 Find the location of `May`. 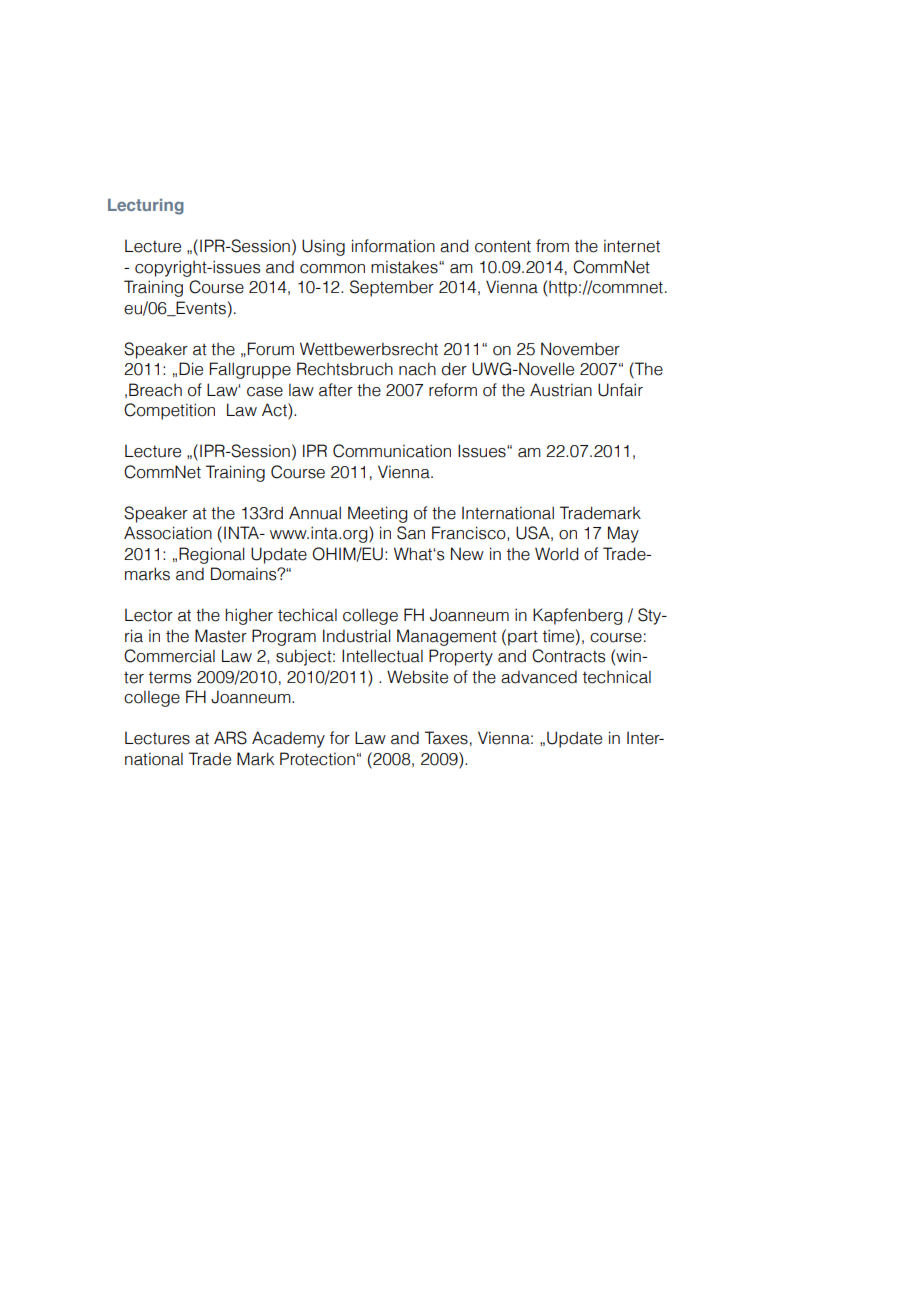

May is located at coordinates (623, 534).
